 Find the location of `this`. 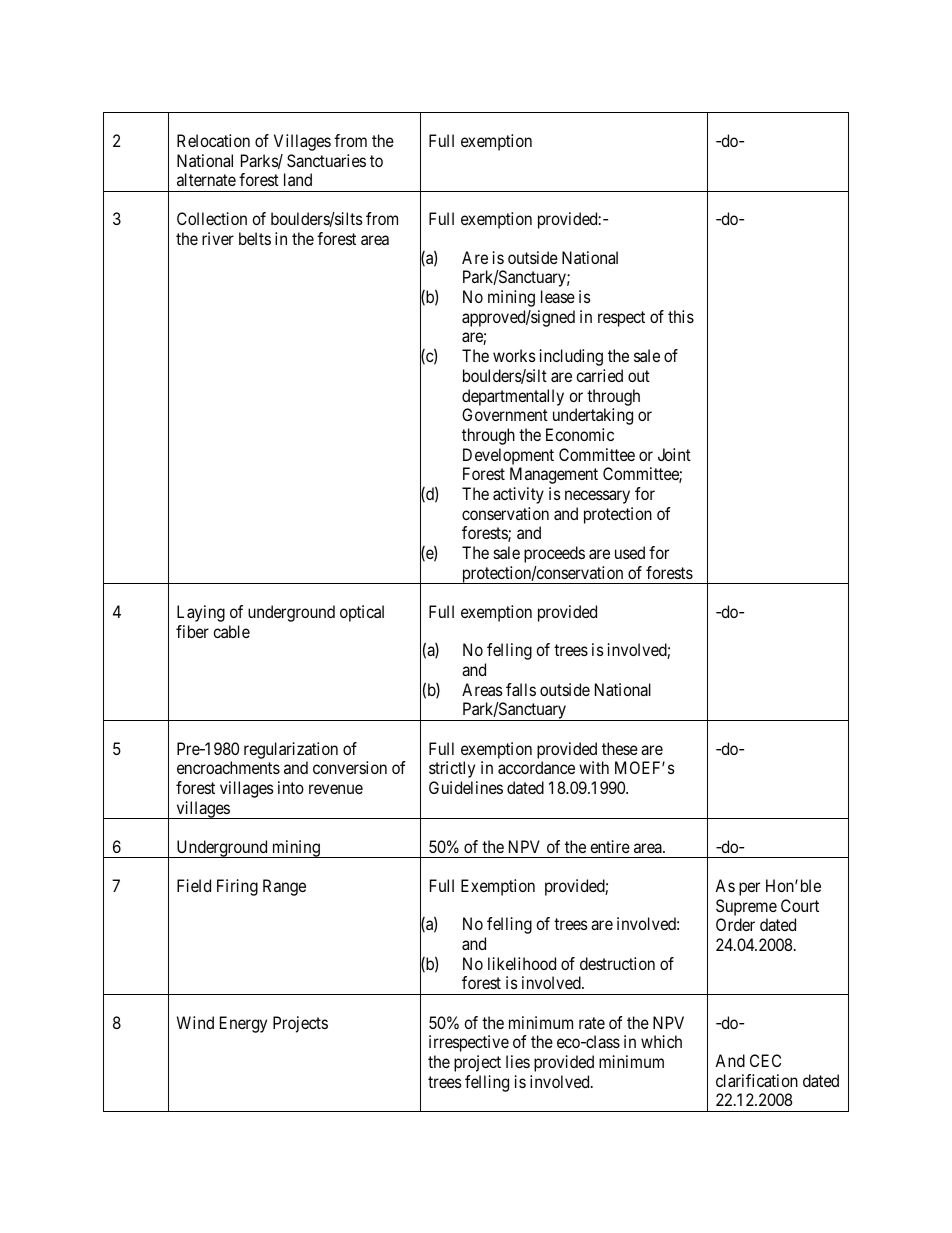

this is located at coordinates (681, 316).
